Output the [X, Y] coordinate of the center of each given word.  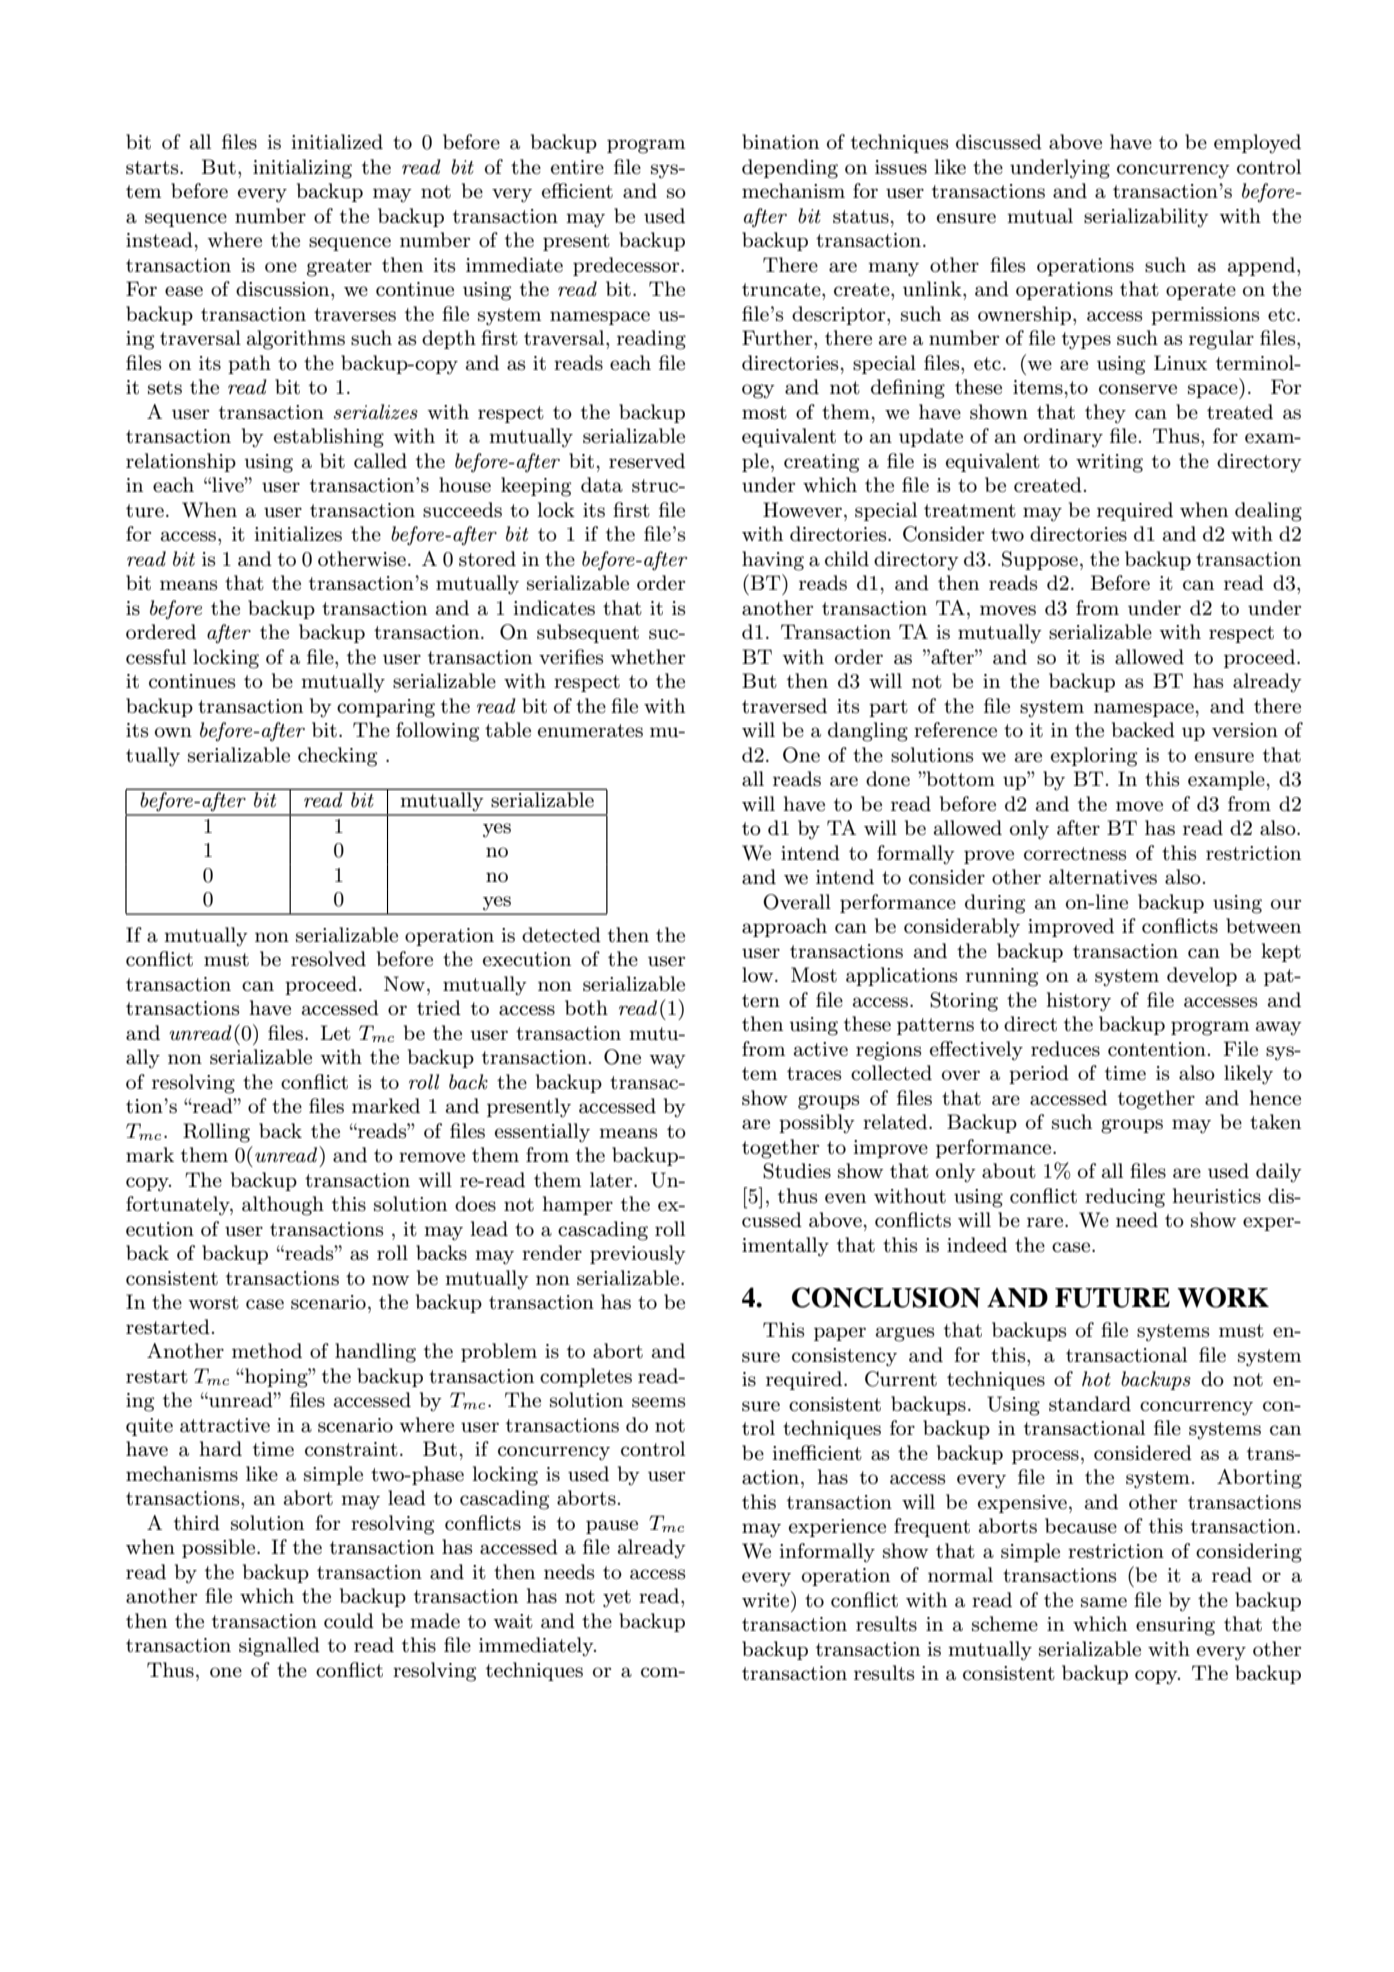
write [767, 1599]
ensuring [1175, 1626]
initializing [302, 169]
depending [790, 169]
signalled [279, 1647]
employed [1257, 144]
